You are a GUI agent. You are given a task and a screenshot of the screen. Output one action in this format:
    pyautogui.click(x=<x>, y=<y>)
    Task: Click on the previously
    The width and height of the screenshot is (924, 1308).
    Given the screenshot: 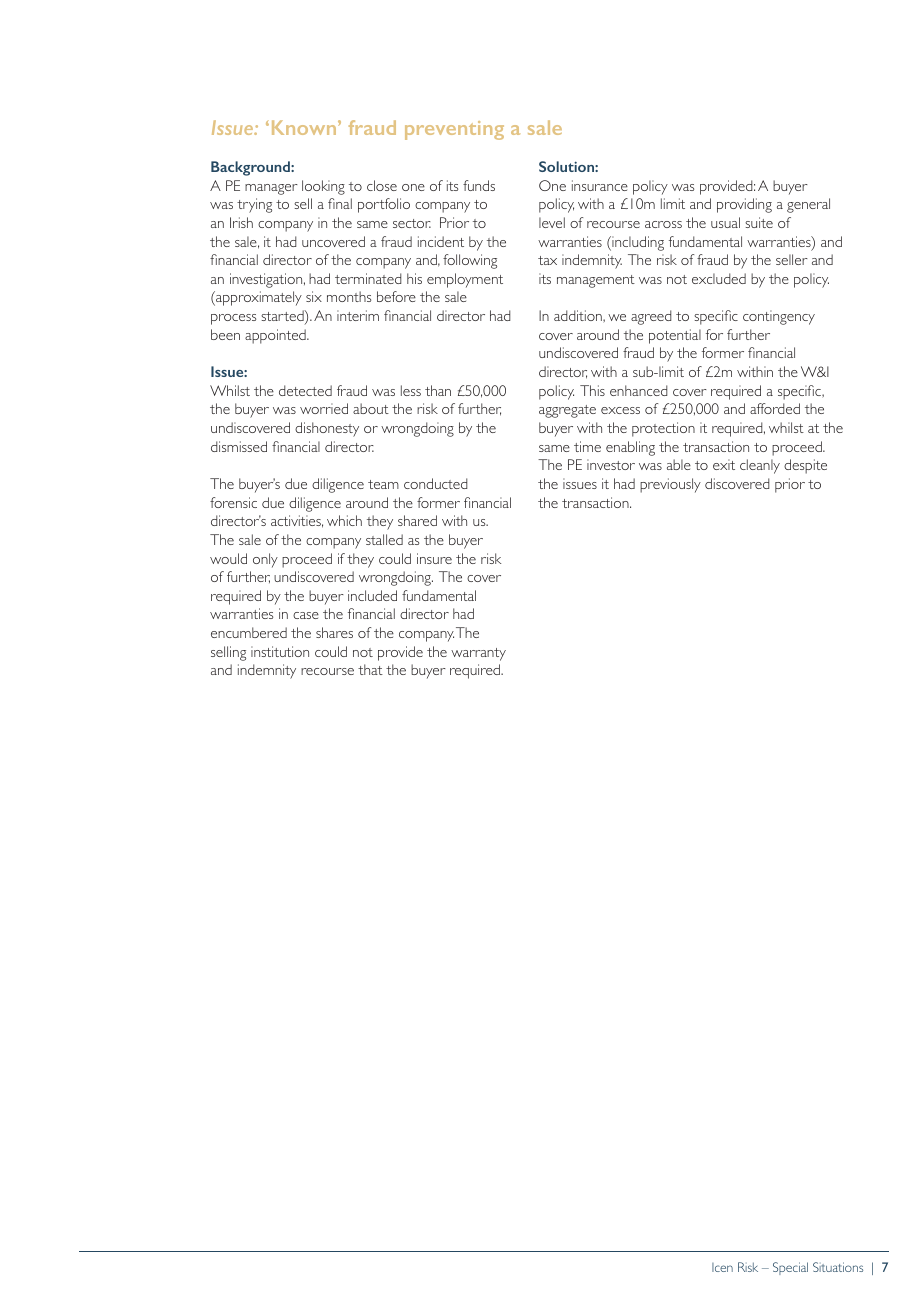 What is the action you would take?
    pyautogui.click(x=670, y=485)
